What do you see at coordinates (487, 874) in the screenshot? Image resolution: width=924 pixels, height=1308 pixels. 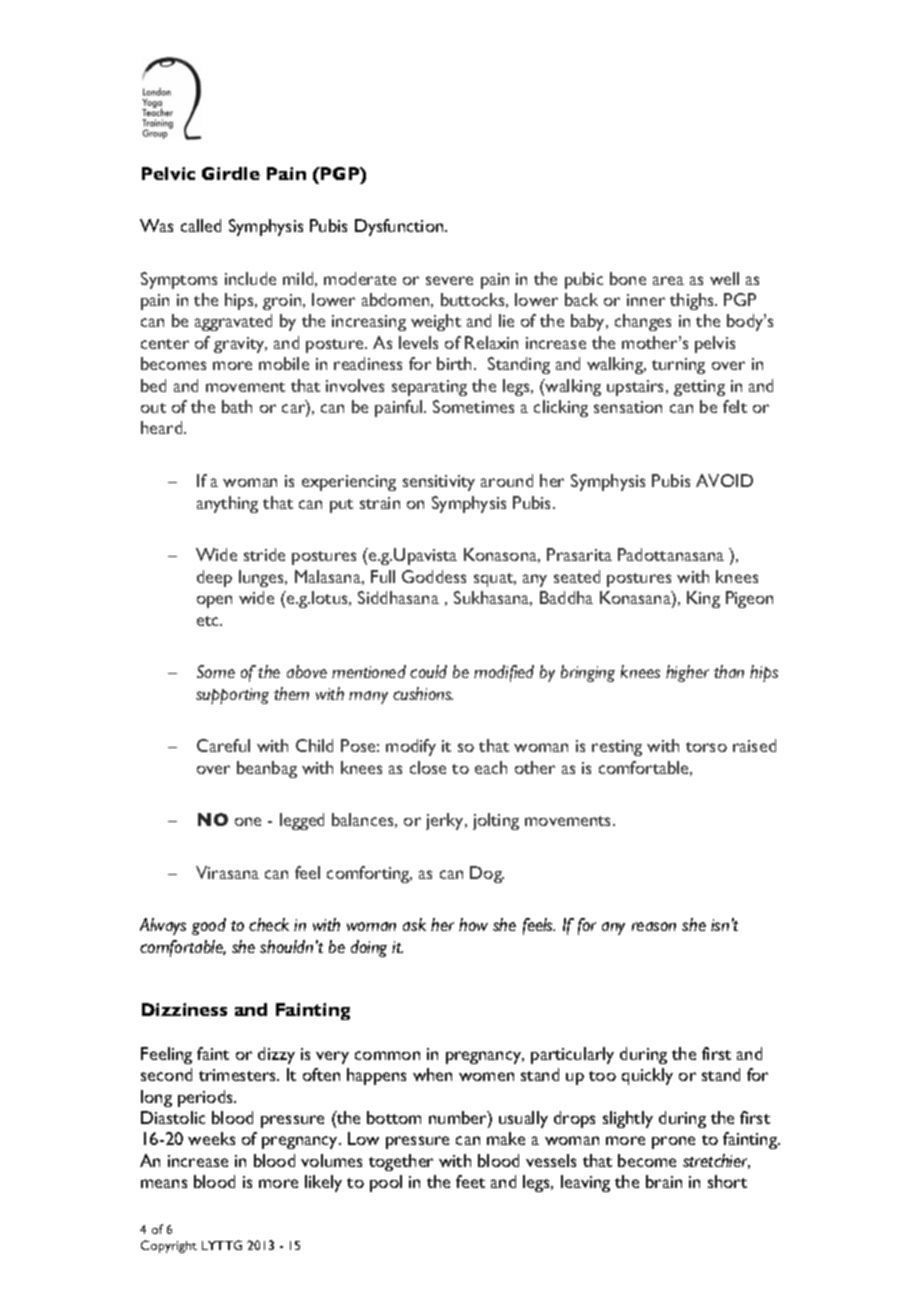 I see `Dog` at bounding box center [487, 874].
